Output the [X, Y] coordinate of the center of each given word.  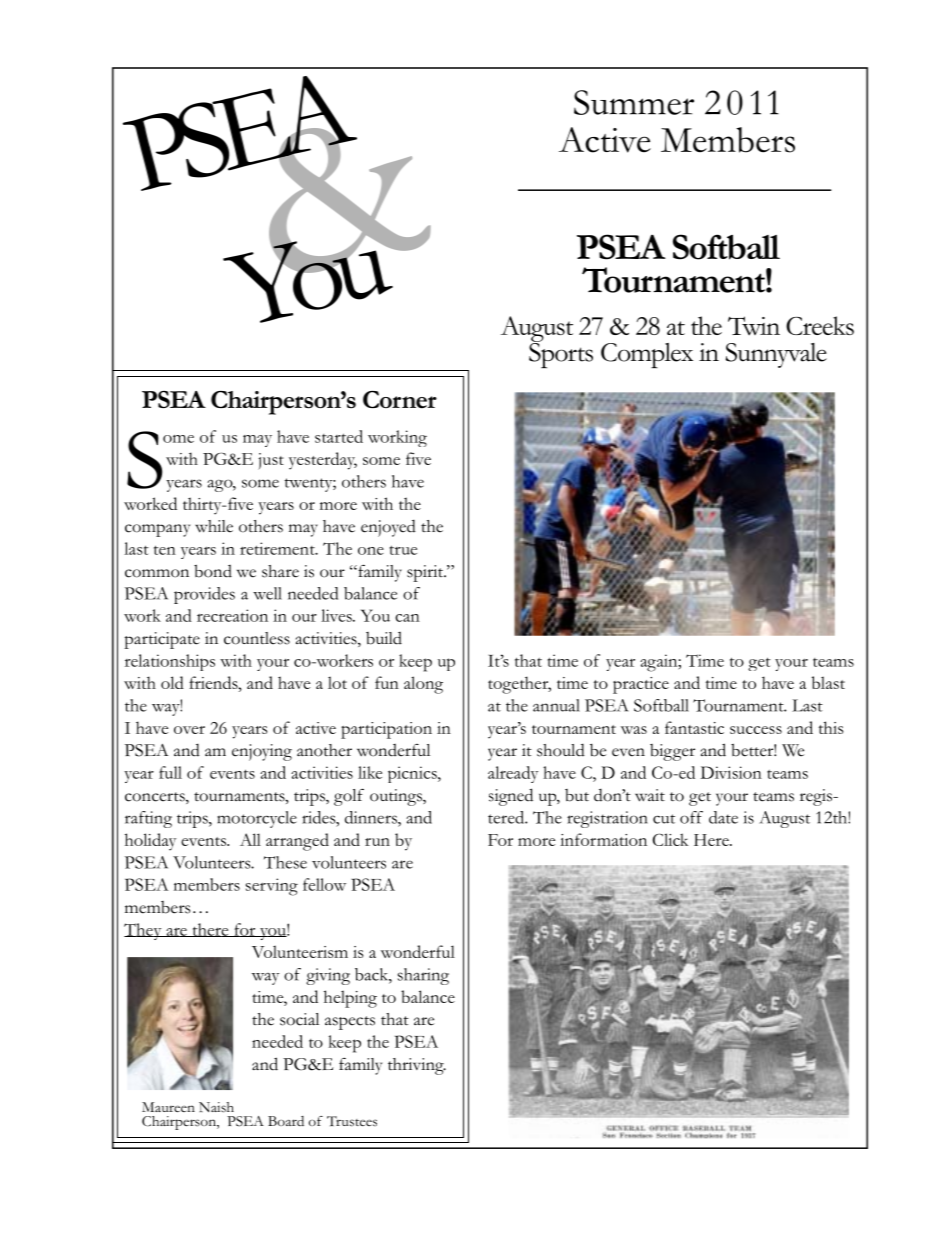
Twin [754, 326]
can [407, 618]
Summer [634, 102]
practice [641, 685]
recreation [232, 615]
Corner [400, 400]
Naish [216, 1107]
